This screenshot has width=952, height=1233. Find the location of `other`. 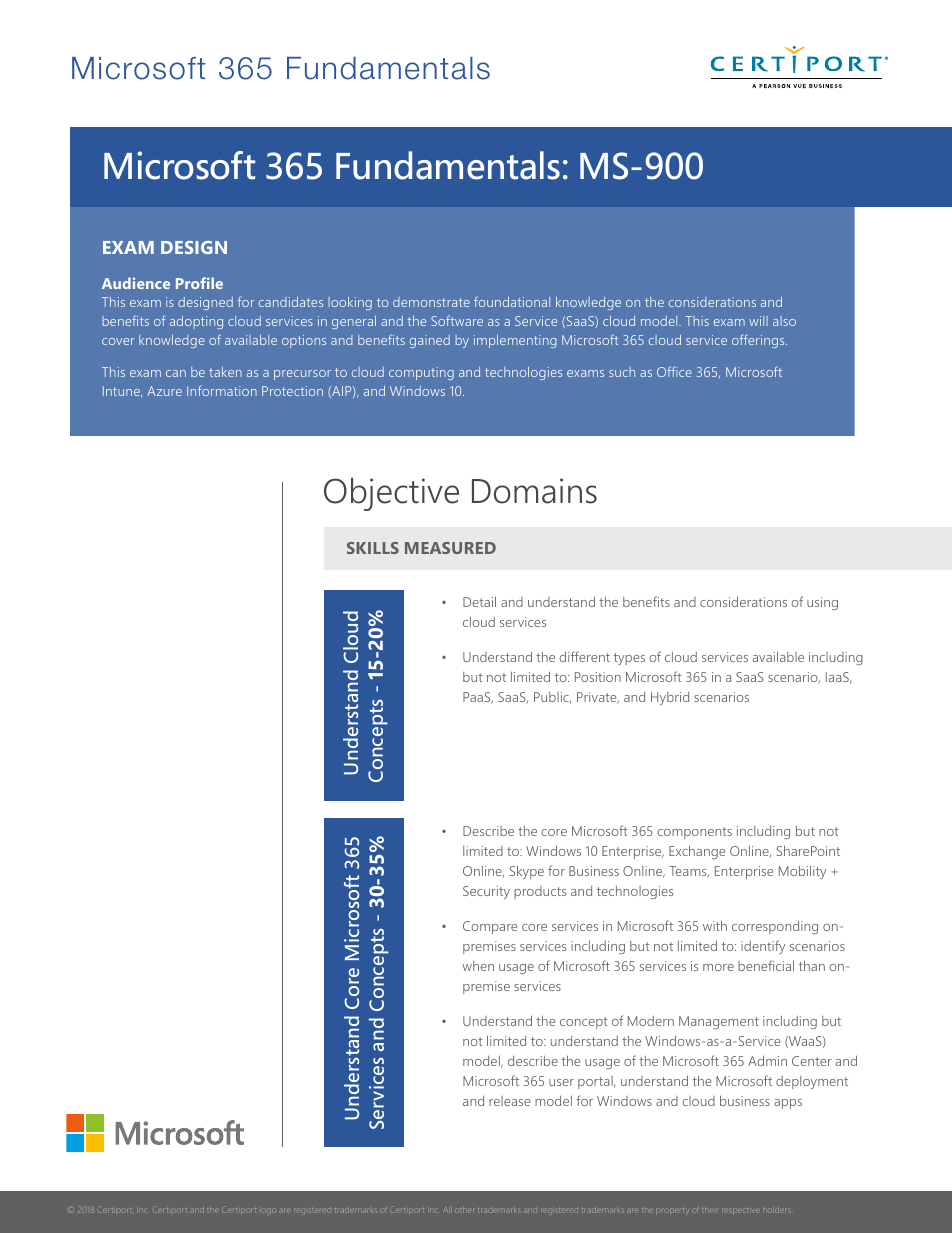

other is located at coordinates (464, 1210).
